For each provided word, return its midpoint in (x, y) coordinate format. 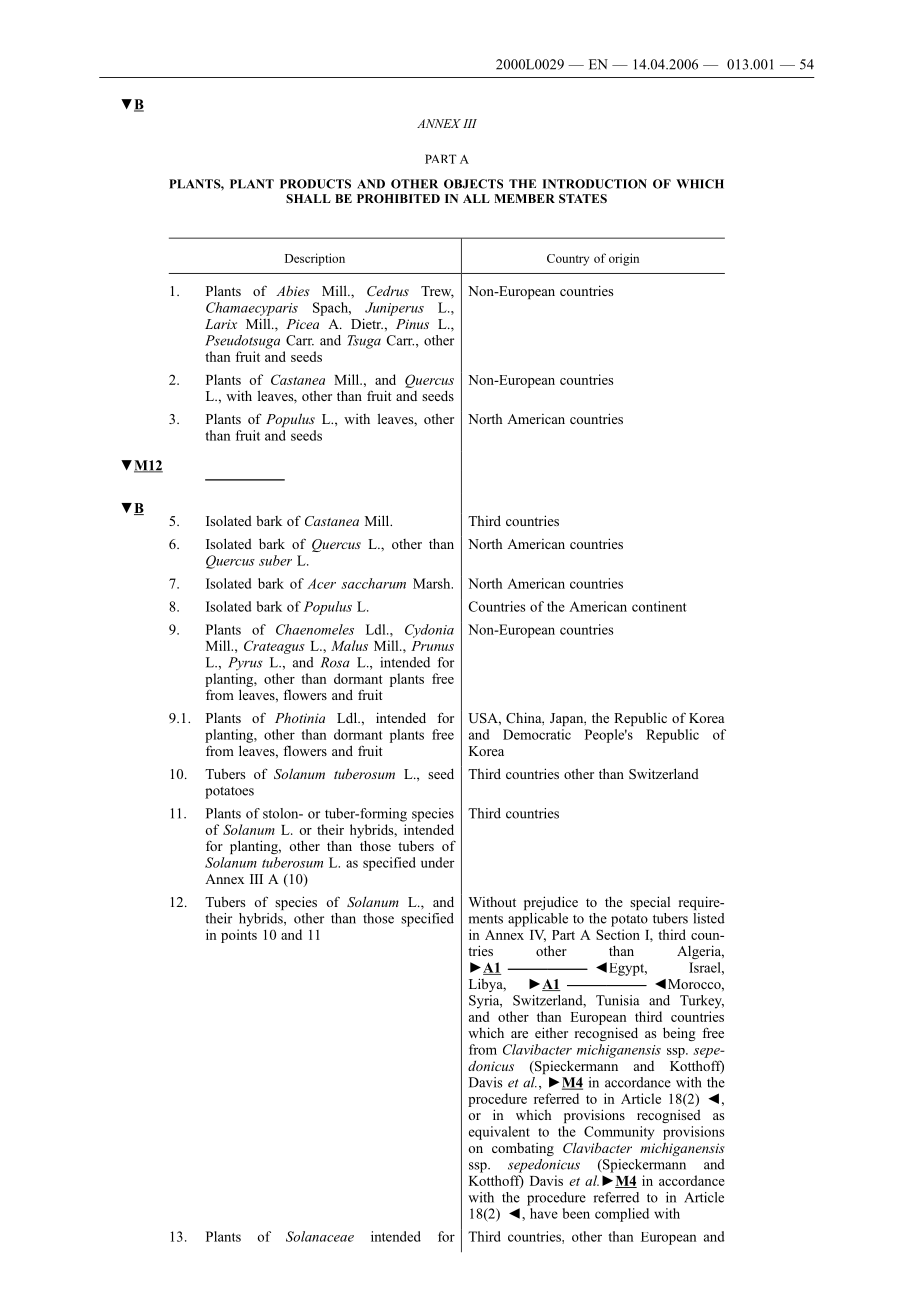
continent (659, 606)
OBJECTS (473, 184)
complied (622, 1215)
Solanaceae (320, 1236)
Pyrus (245, 664)
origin (624, 259)
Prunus (432, 646)
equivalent (499, 1133)
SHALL (308, 198)
